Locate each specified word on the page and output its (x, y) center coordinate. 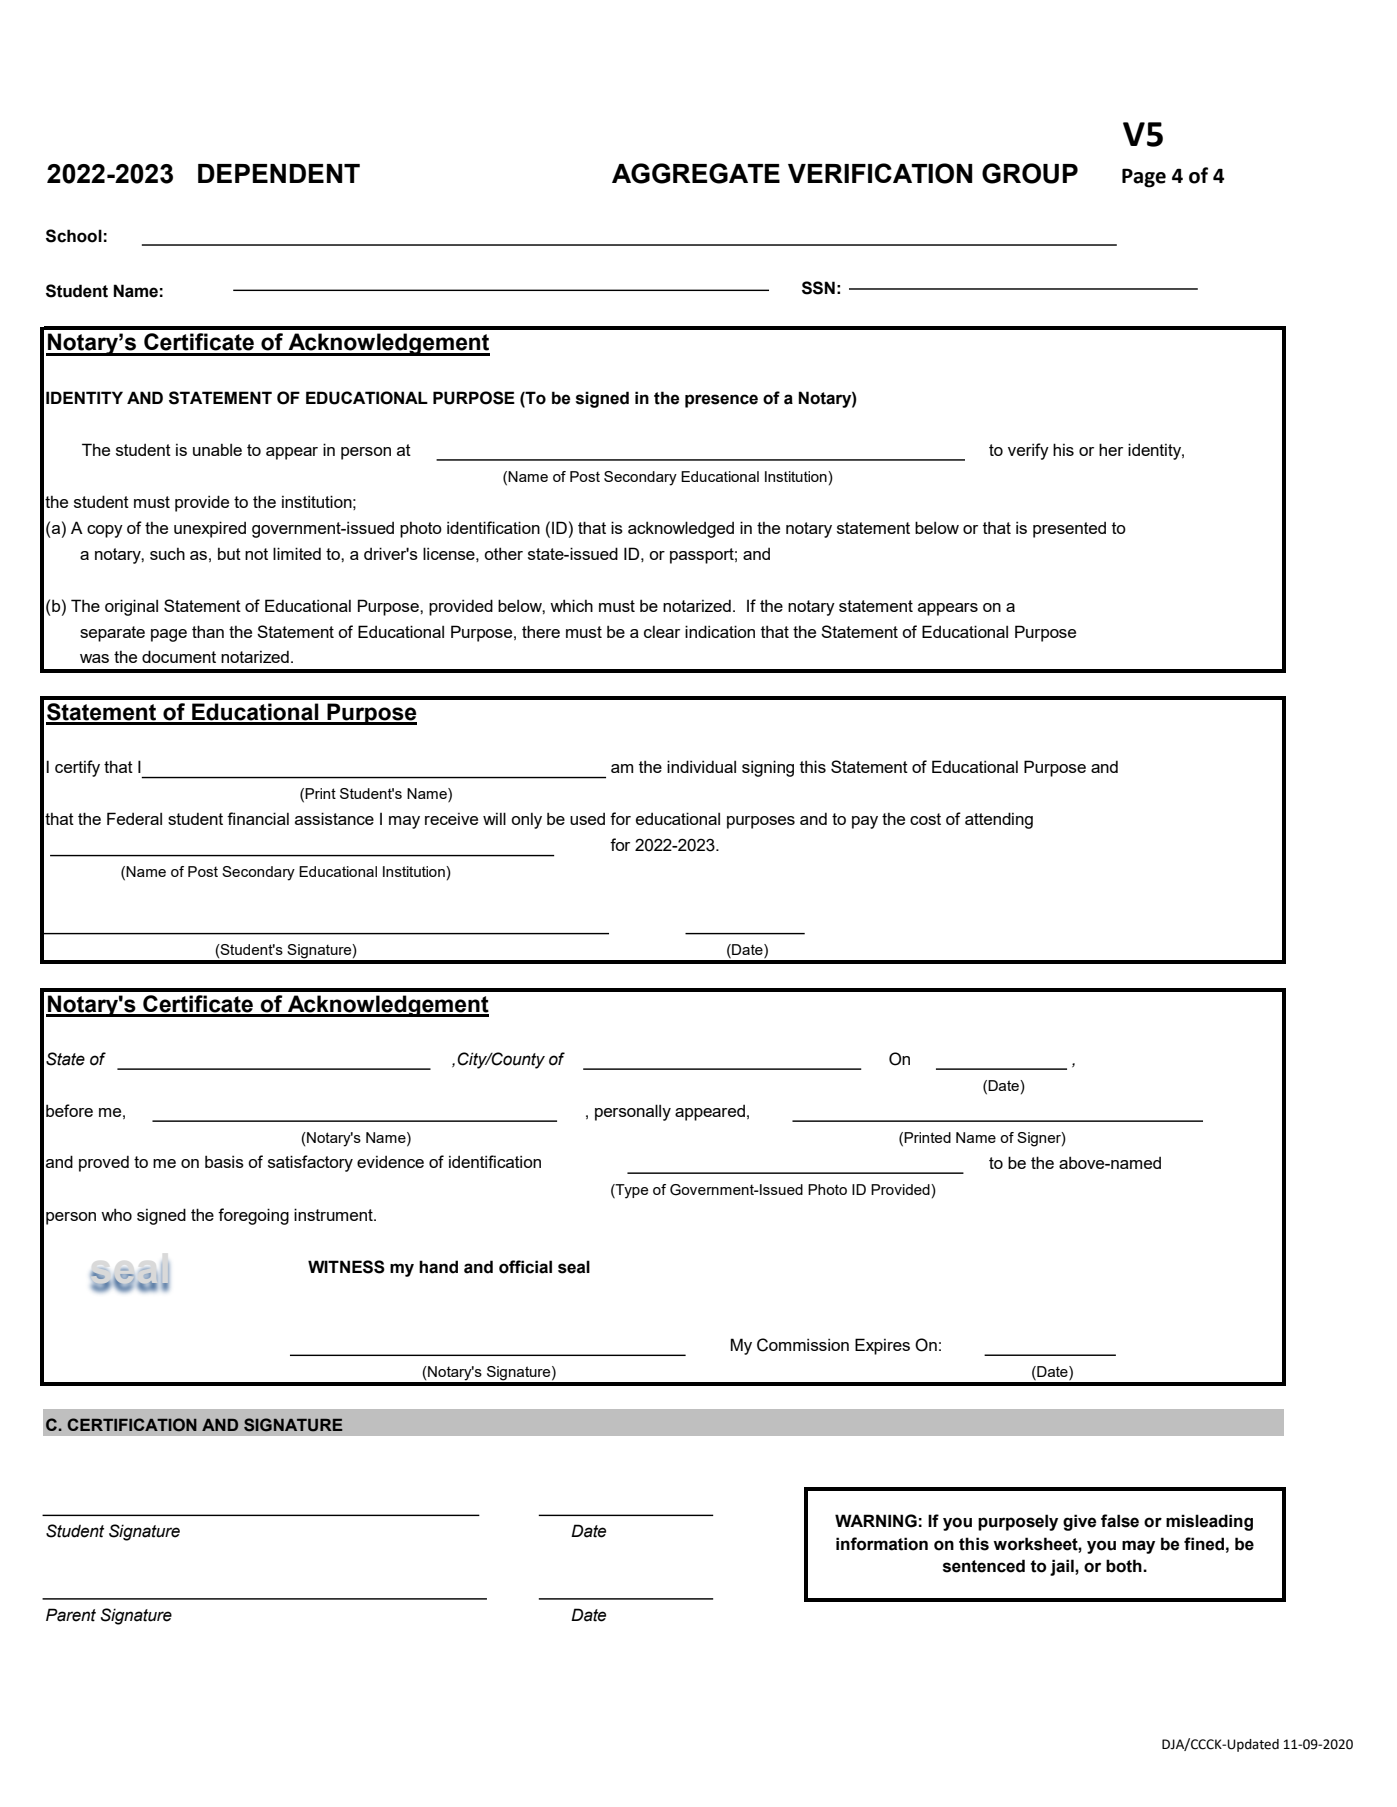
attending (999, 820)
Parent (71, 1615)
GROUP (1030, 173)
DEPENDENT (279, 173)
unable (217, 449)
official (525, 1267)
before (69, 1110)
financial (258, 818)
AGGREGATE (696, 173)
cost (925, 819)
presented (1069, 530)
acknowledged (681, 529)
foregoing (253, 1216)
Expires (882, 1346)
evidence (390, 1162)
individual (701, 766)
